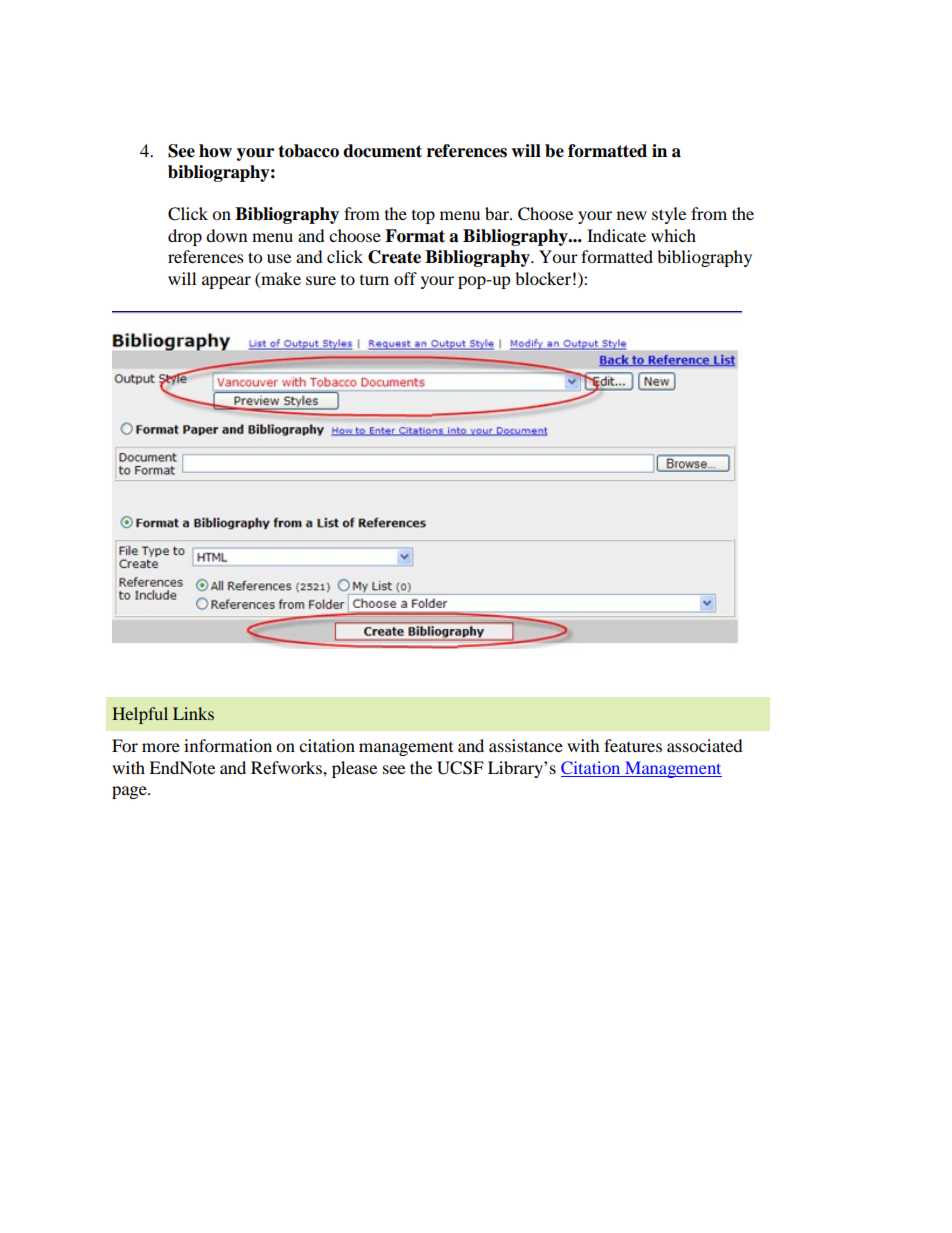 Image resolution: width=952 pixels, height=1233 pixels. I want to click on new, so click(632, 215).
